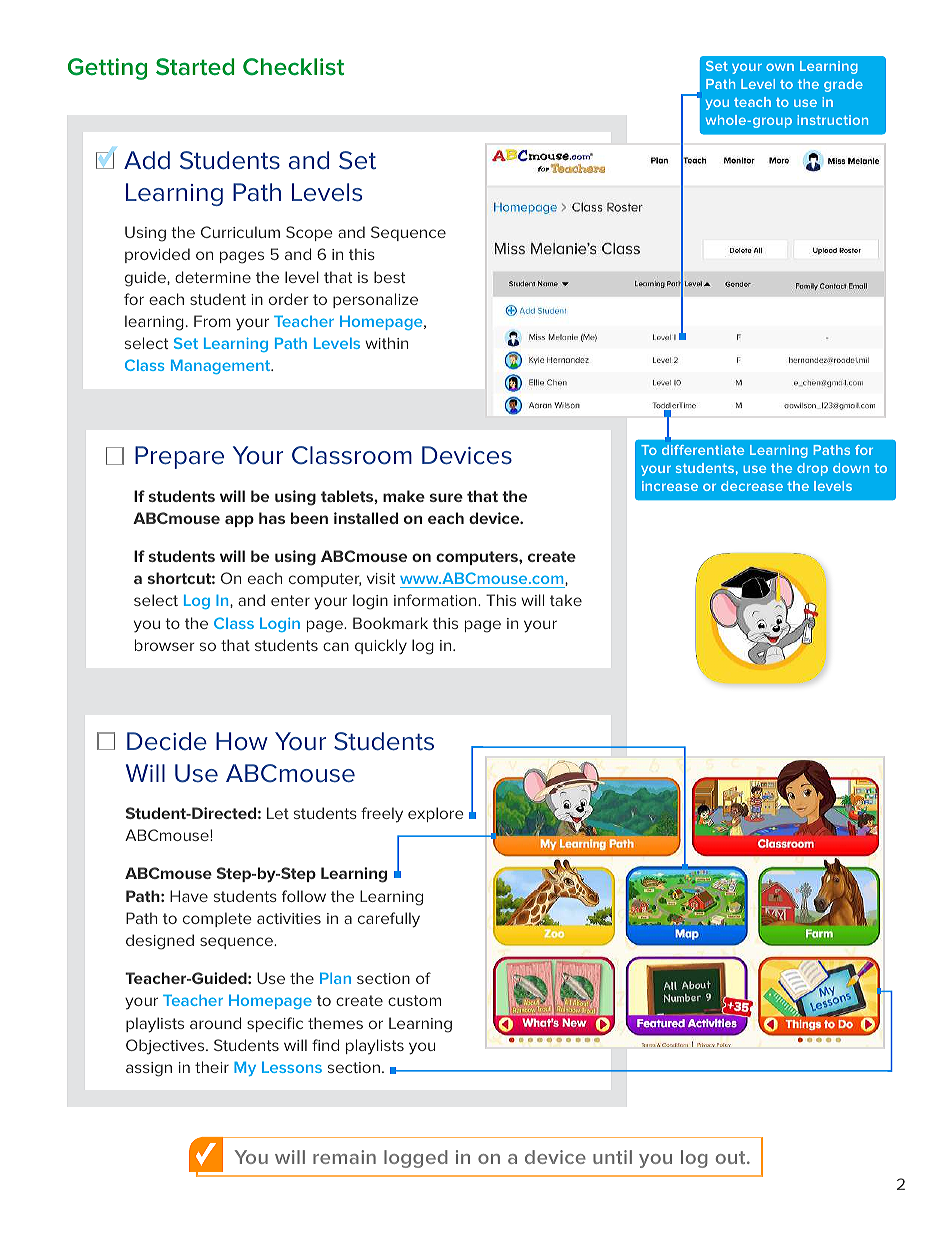 Image resolution: width=952 pixels, height=1233 pixels. What do you see at coordinates (752, 486) in the screenshot?
I see `decrease` at bounding box center [752, 486].
